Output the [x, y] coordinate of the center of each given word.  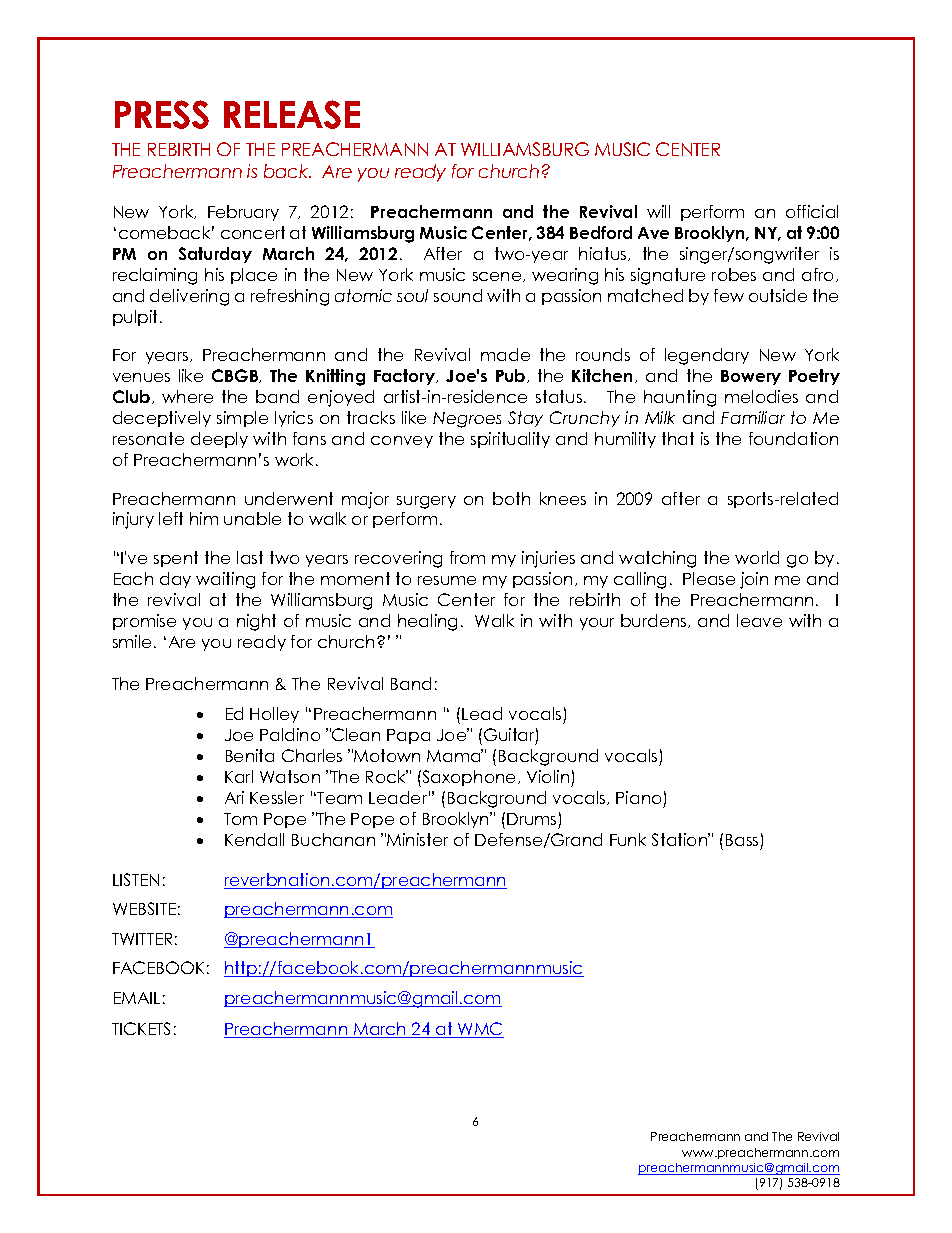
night [256, 622]
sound [458, 295]
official [812, 211]
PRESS [162, 114]
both [511, 498]
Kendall [254, 839]
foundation [793, 438]
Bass [742, 840]
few [729, 295]
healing [427, 622]
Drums [531, 819]
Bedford [601, 232]
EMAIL [137, 998]
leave [759, 620]
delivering [189, 297]
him [204, 518]
